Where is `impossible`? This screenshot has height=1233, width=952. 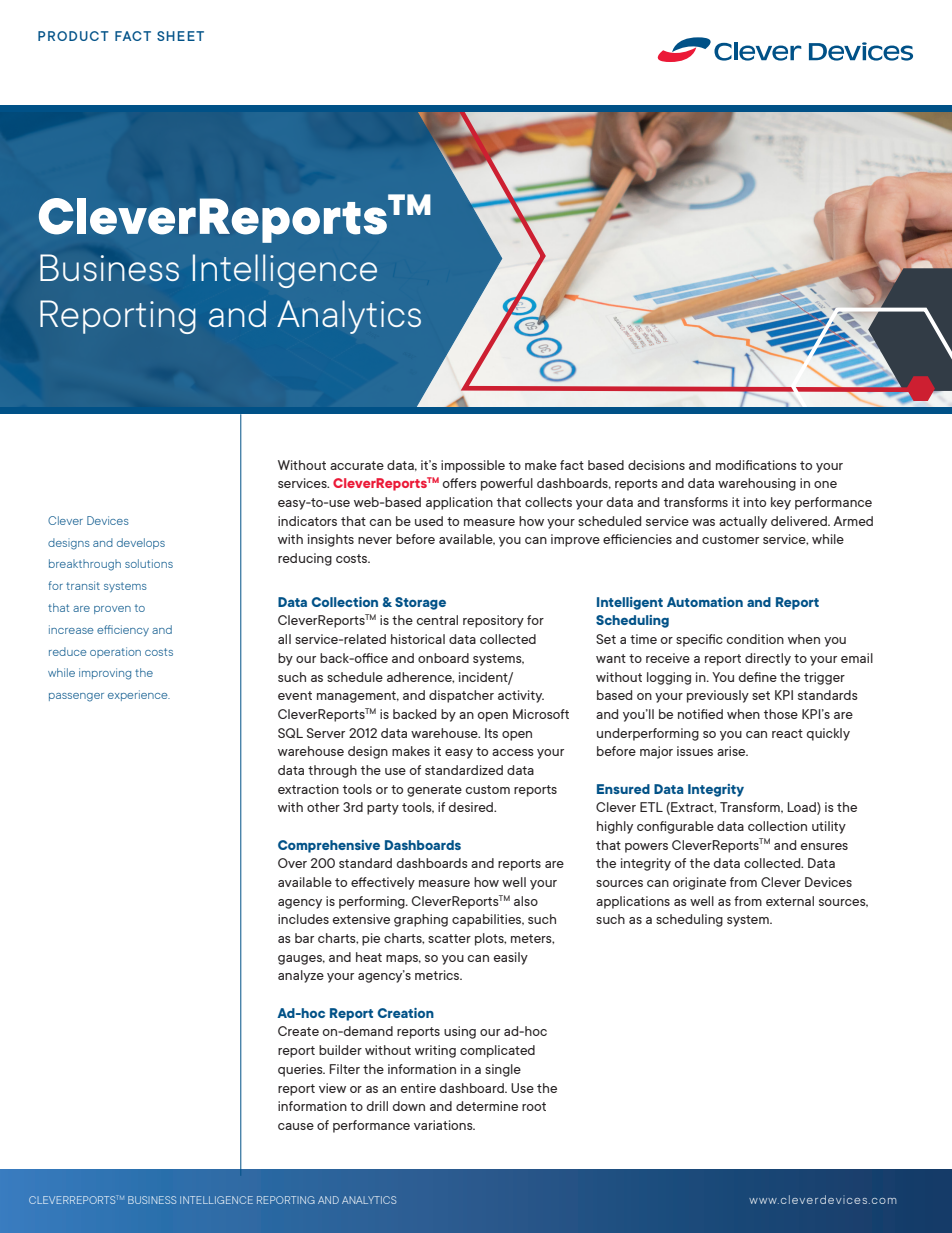
impossible is located at coordinates (473, 466).
